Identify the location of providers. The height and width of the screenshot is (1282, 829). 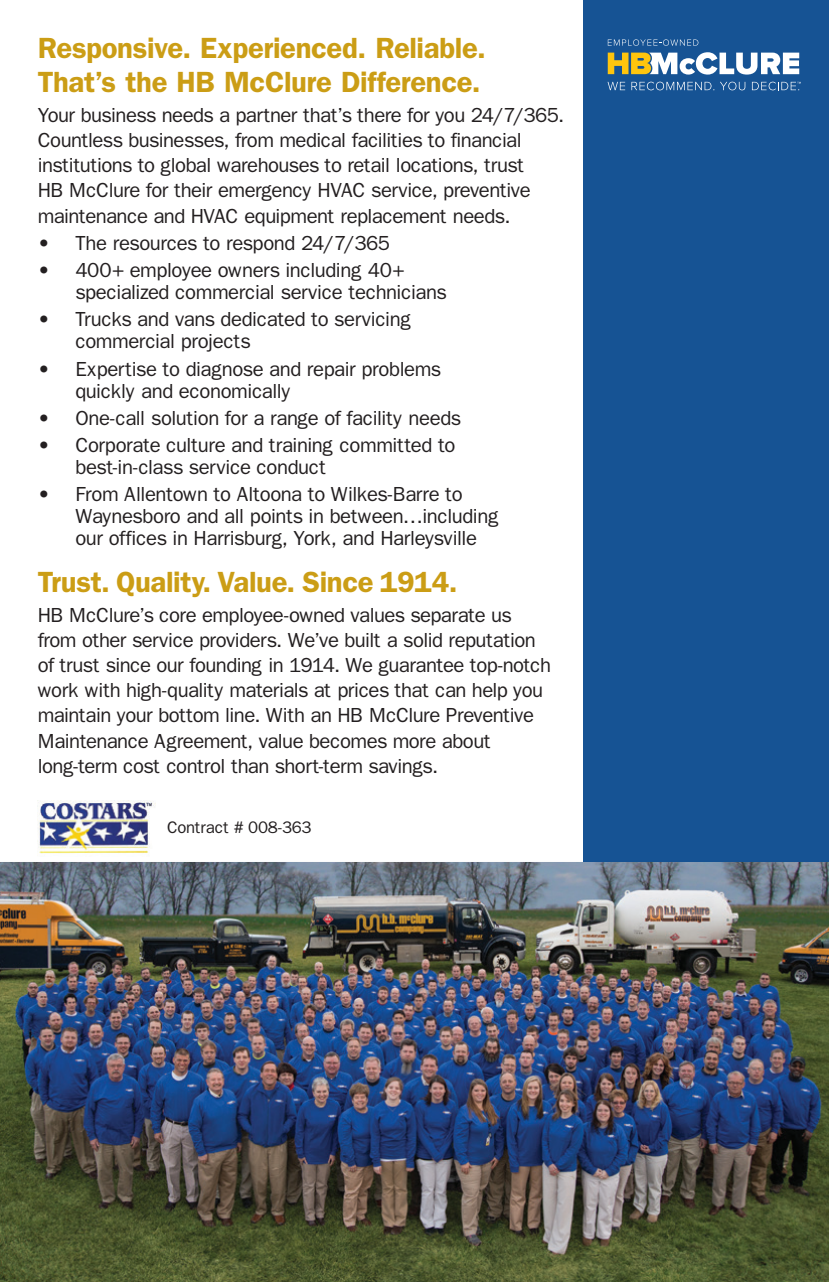
(239, 642).
